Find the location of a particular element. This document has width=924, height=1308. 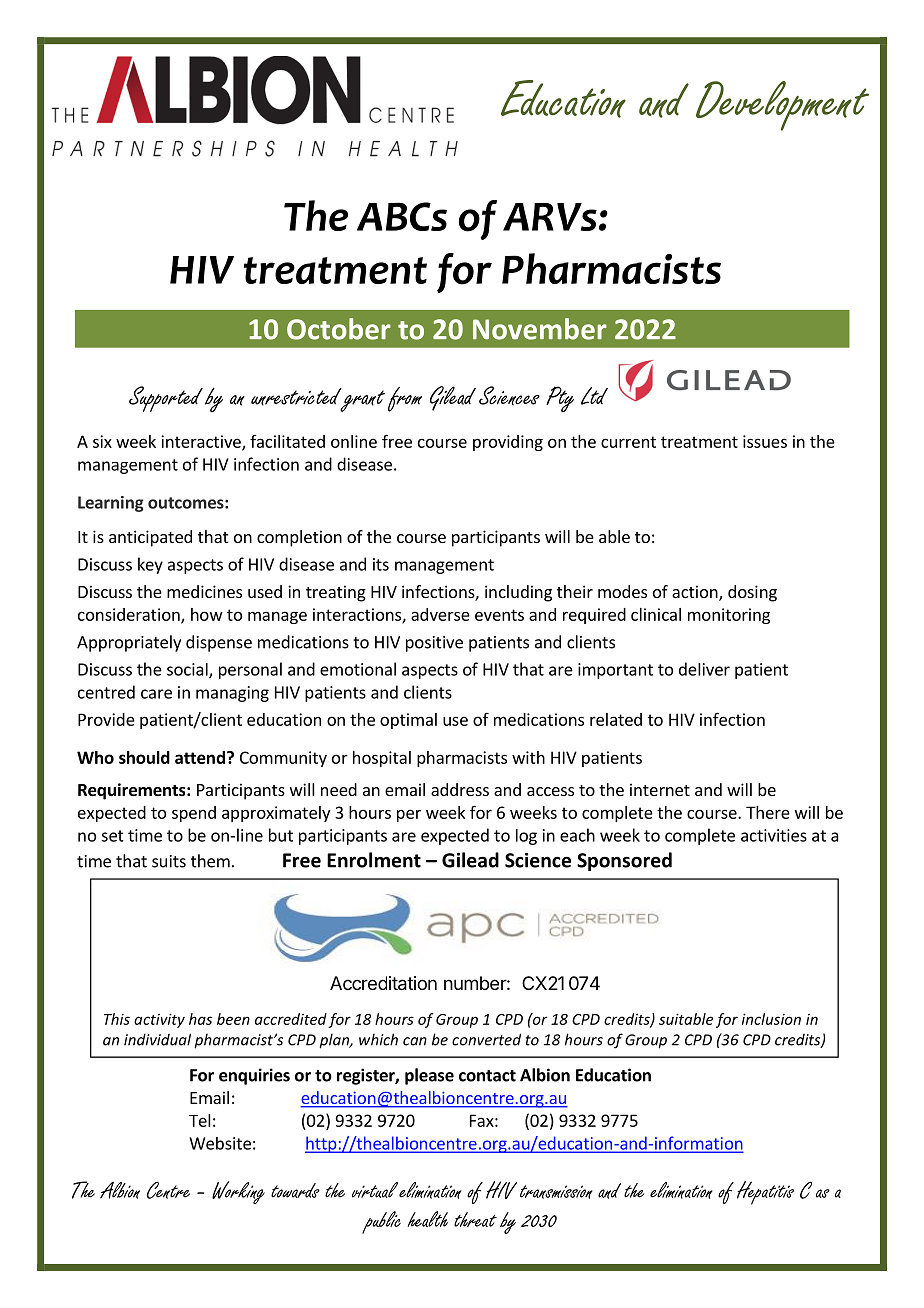

October is located at coordinates (339, 329).
